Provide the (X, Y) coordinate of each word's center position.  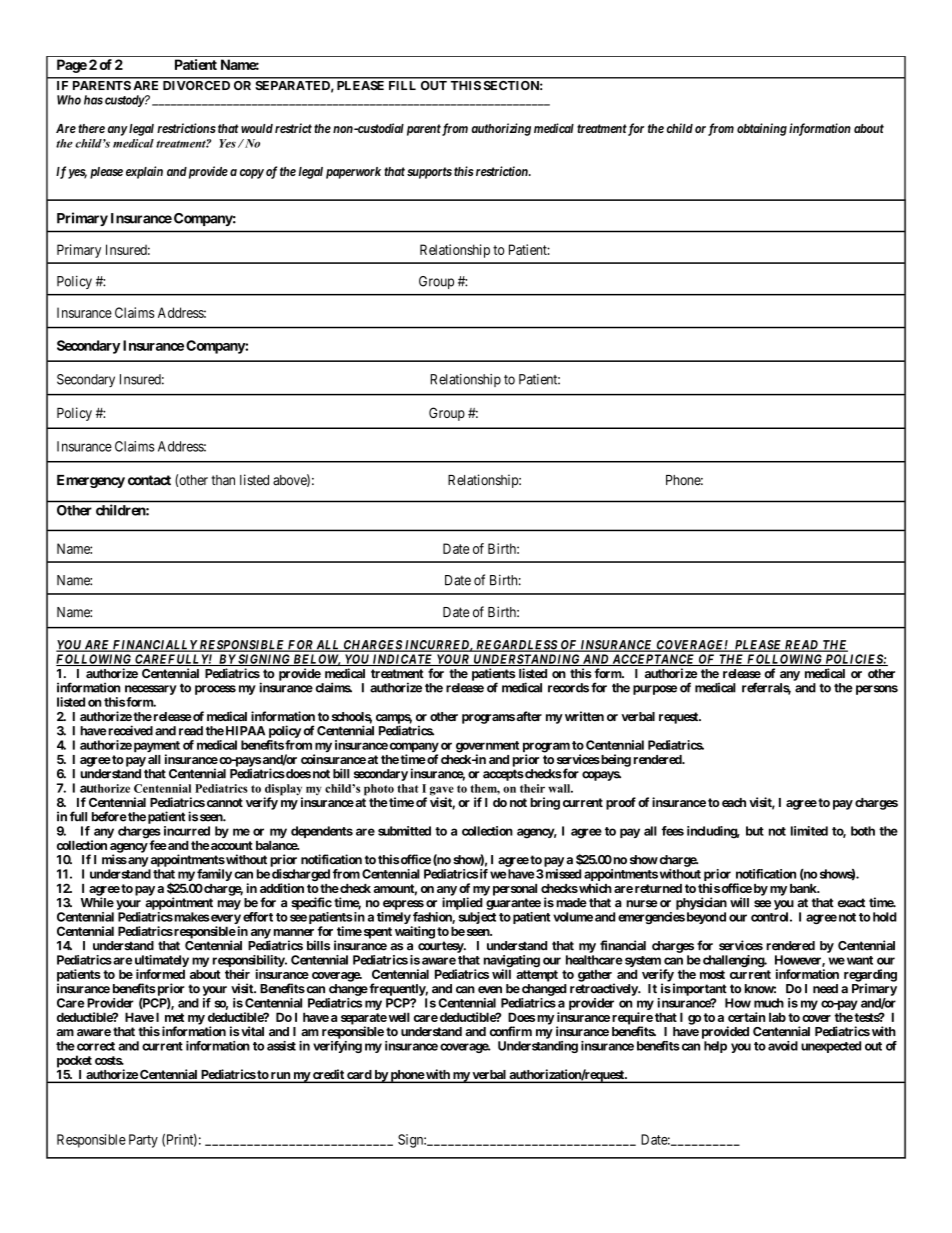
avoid (783, 1046)
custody (125, 101)
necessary (151, 690)
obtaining (762, 129)
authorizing (501, 129)
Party (143, 1141)
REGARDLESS (516, 646)
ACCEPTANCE (653, 660)
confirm (511, 1031)
